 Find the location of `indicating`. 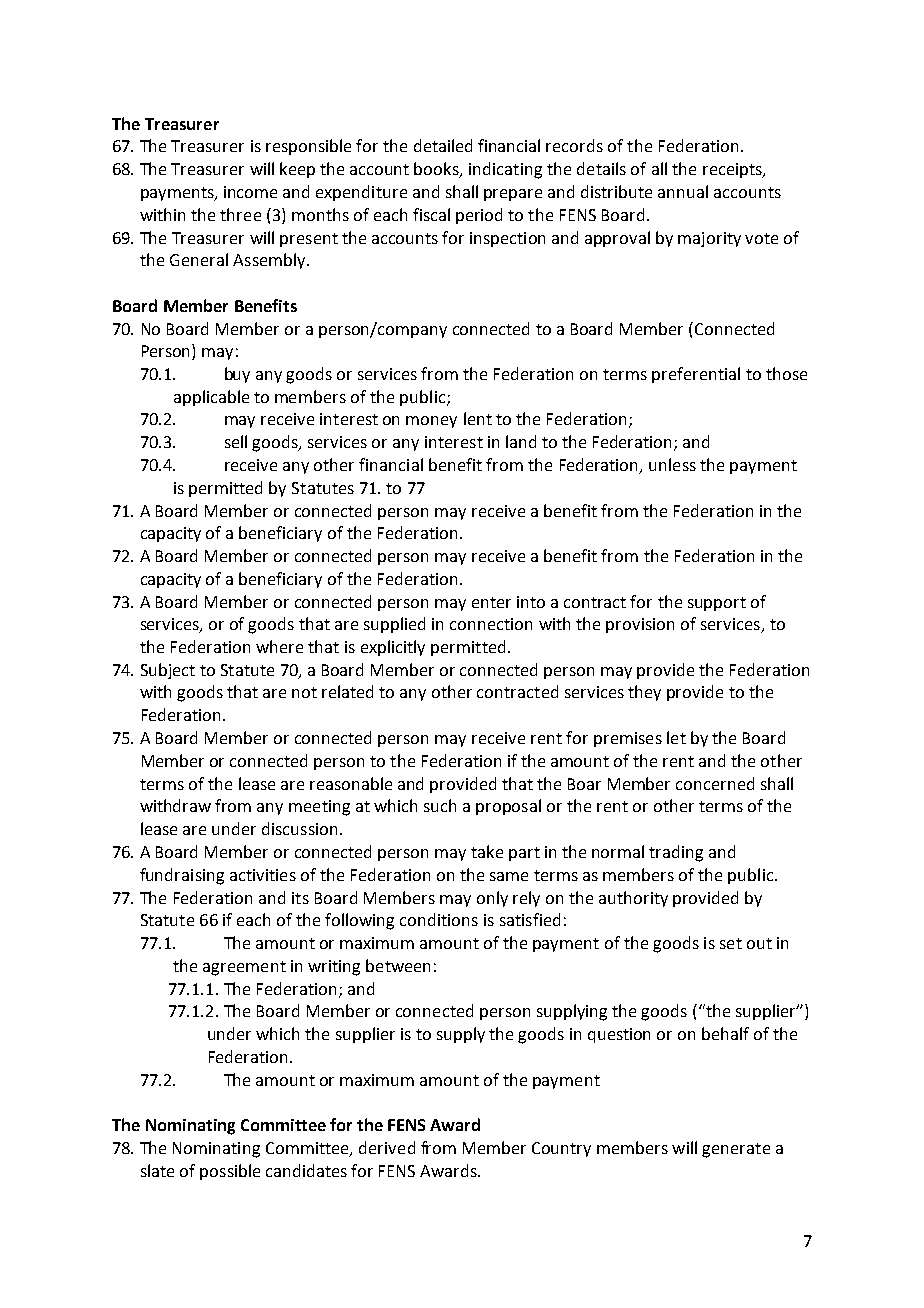

indicating is located at coordinates (505, 170).
